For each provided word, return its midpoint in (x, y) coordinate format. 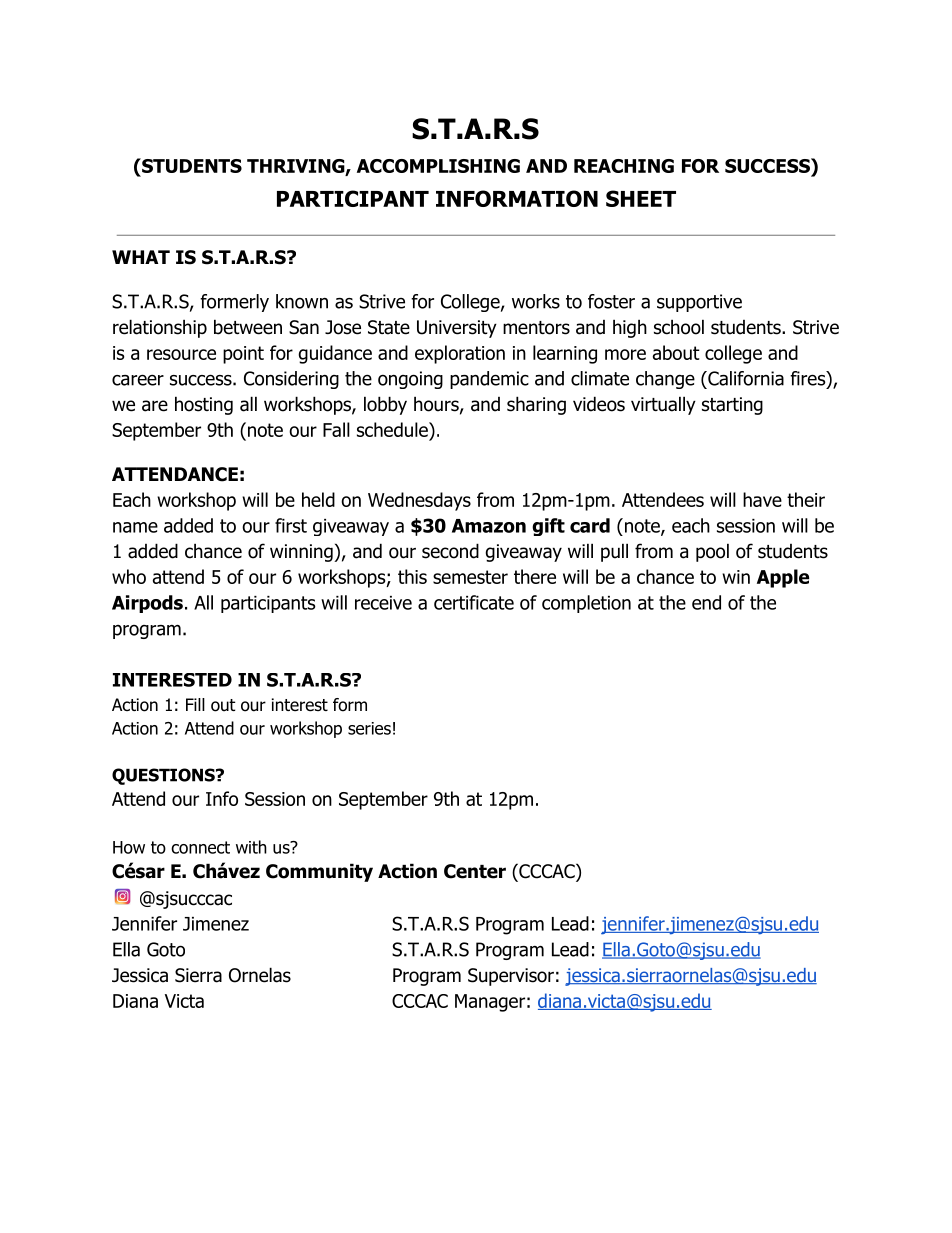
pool (712, 552)
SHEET (641, 198)
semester (470, 577)
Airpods (147, 604)
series (369, 728)
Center (475, 871)
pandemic (489, 380)
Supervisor (511, 977)
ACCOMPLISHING (438, 166)
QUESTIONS (164, 776)
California (744, 379)
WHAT (141, 257)
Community (319, 872)
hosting (204, 405)
